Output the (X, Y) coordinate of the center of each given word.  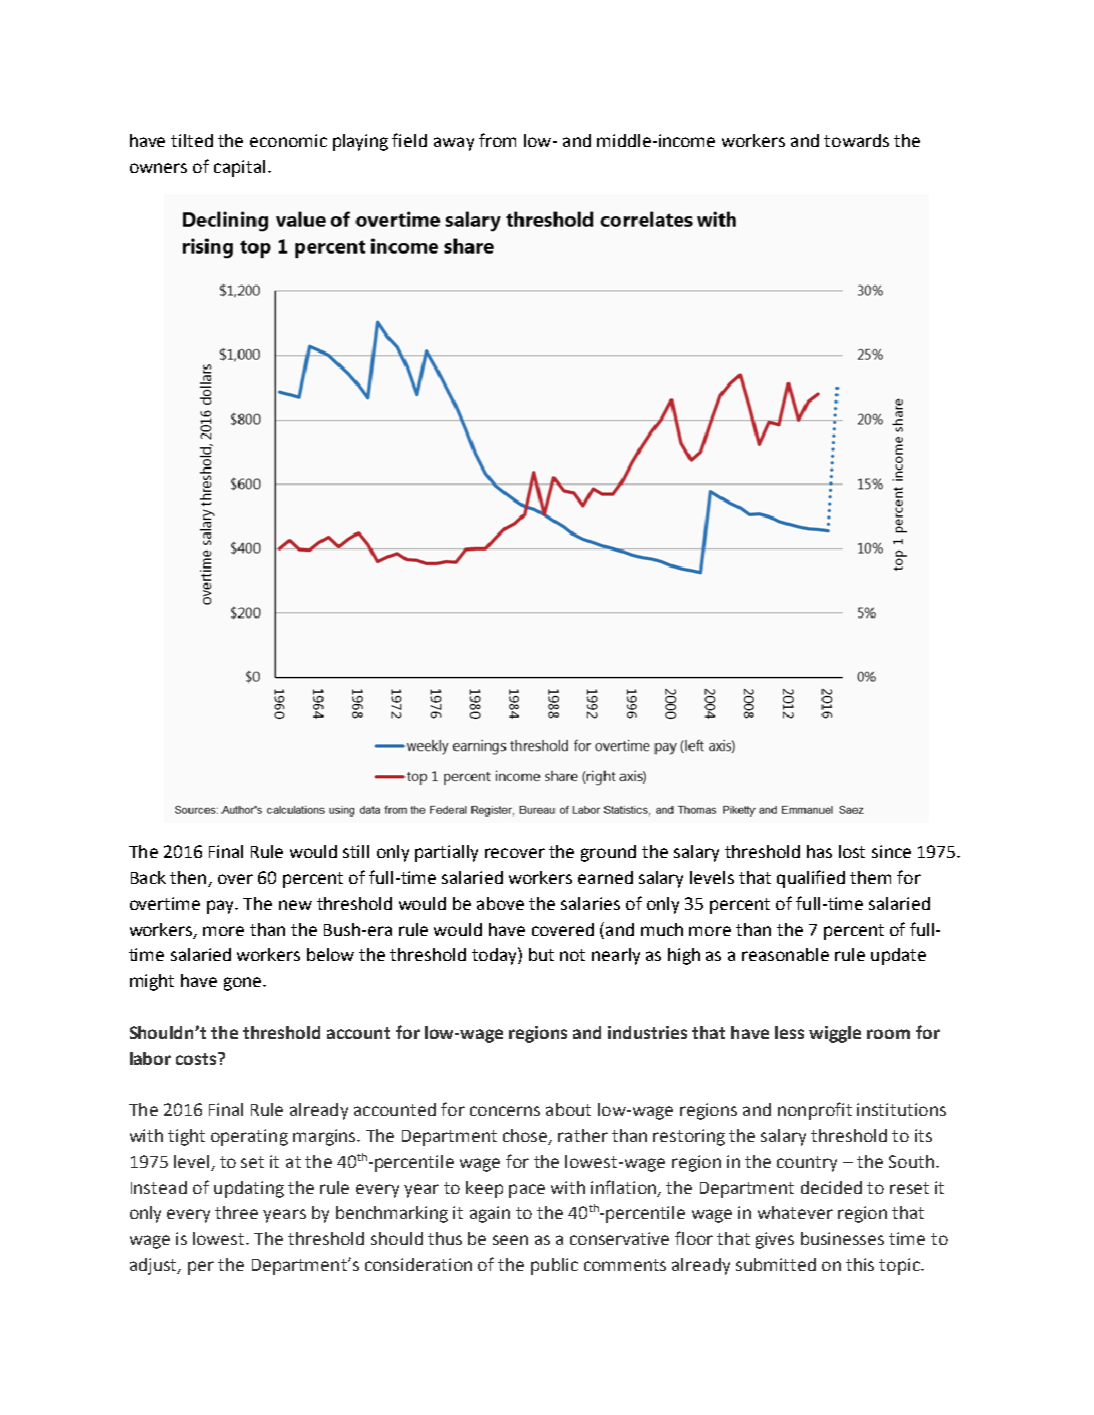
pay (222, 907)
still (356, 851)
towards (856, 140)
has (819, 851)
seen (510, 1240)
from (497, 140)
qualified (811, 879)
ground (608, 853)
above (500, 903)
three (236, 1212)
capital (239, 168)
